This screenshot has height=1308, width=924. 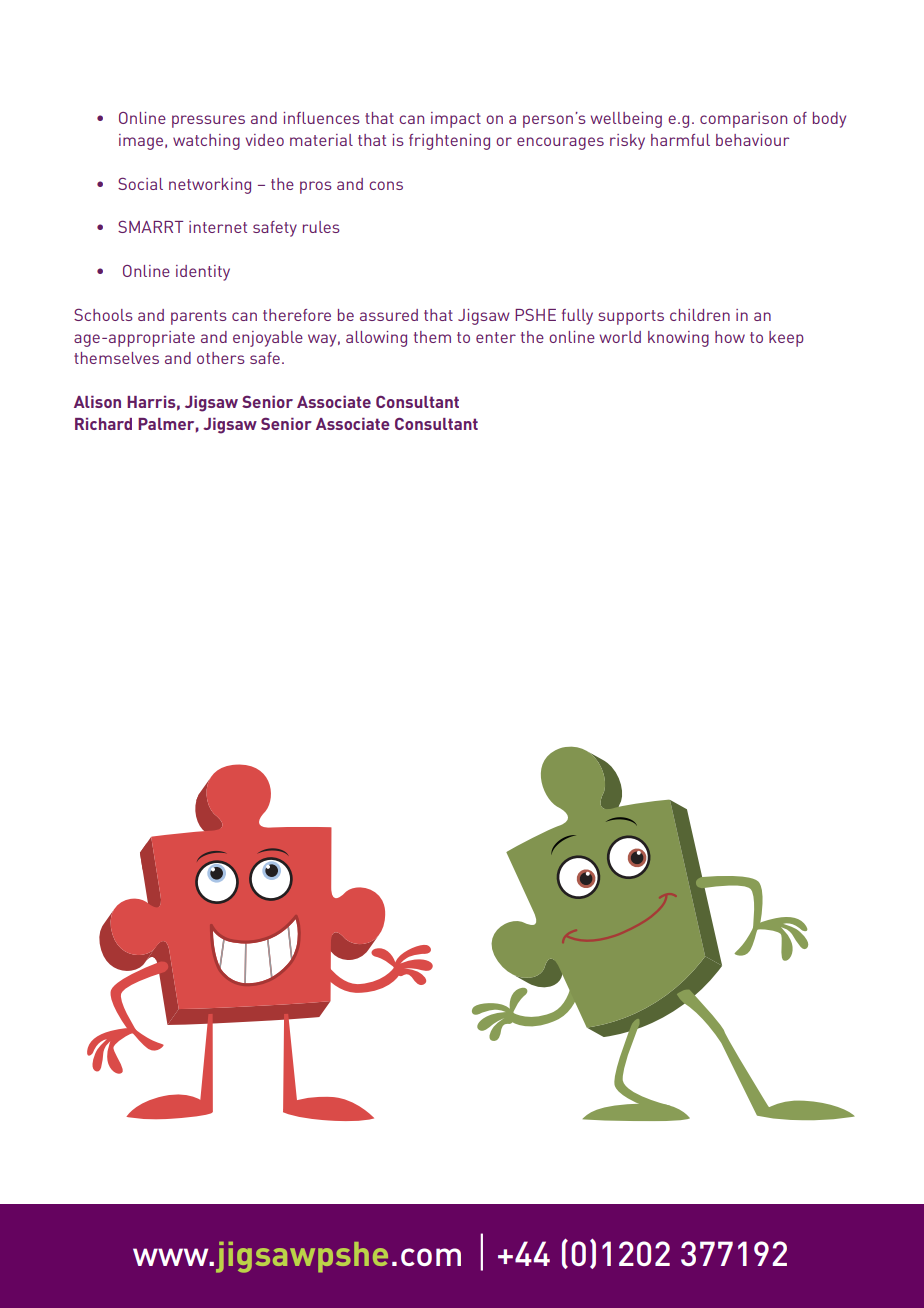 I want to click on impact, so click(x=456, y=120).
